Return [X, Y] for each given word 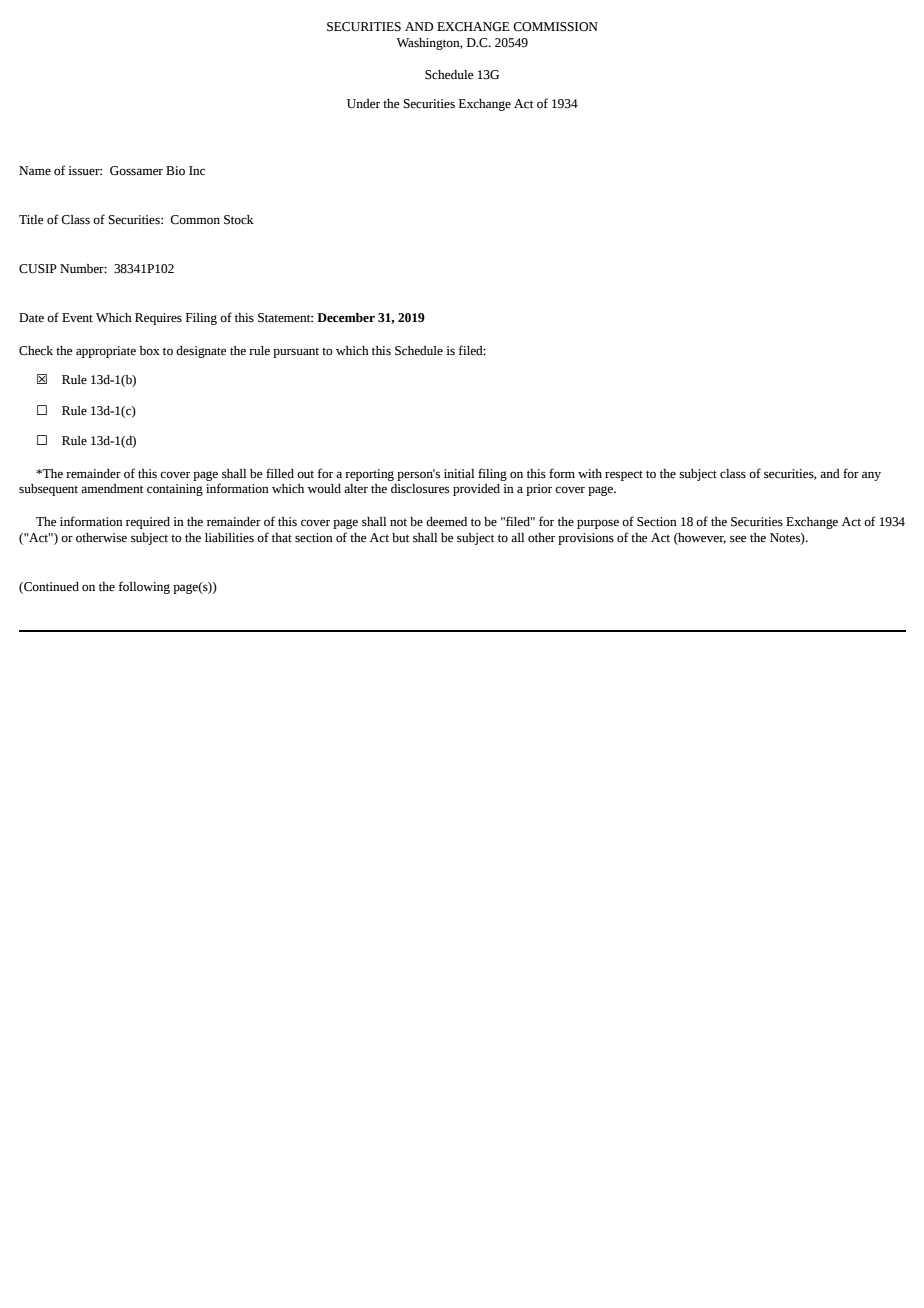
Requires [158, 319]
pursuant [296, 353]
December [346, 318]
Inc [197, 171]
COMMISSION [555, 27]
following [144, 587]
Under [363, 104]
